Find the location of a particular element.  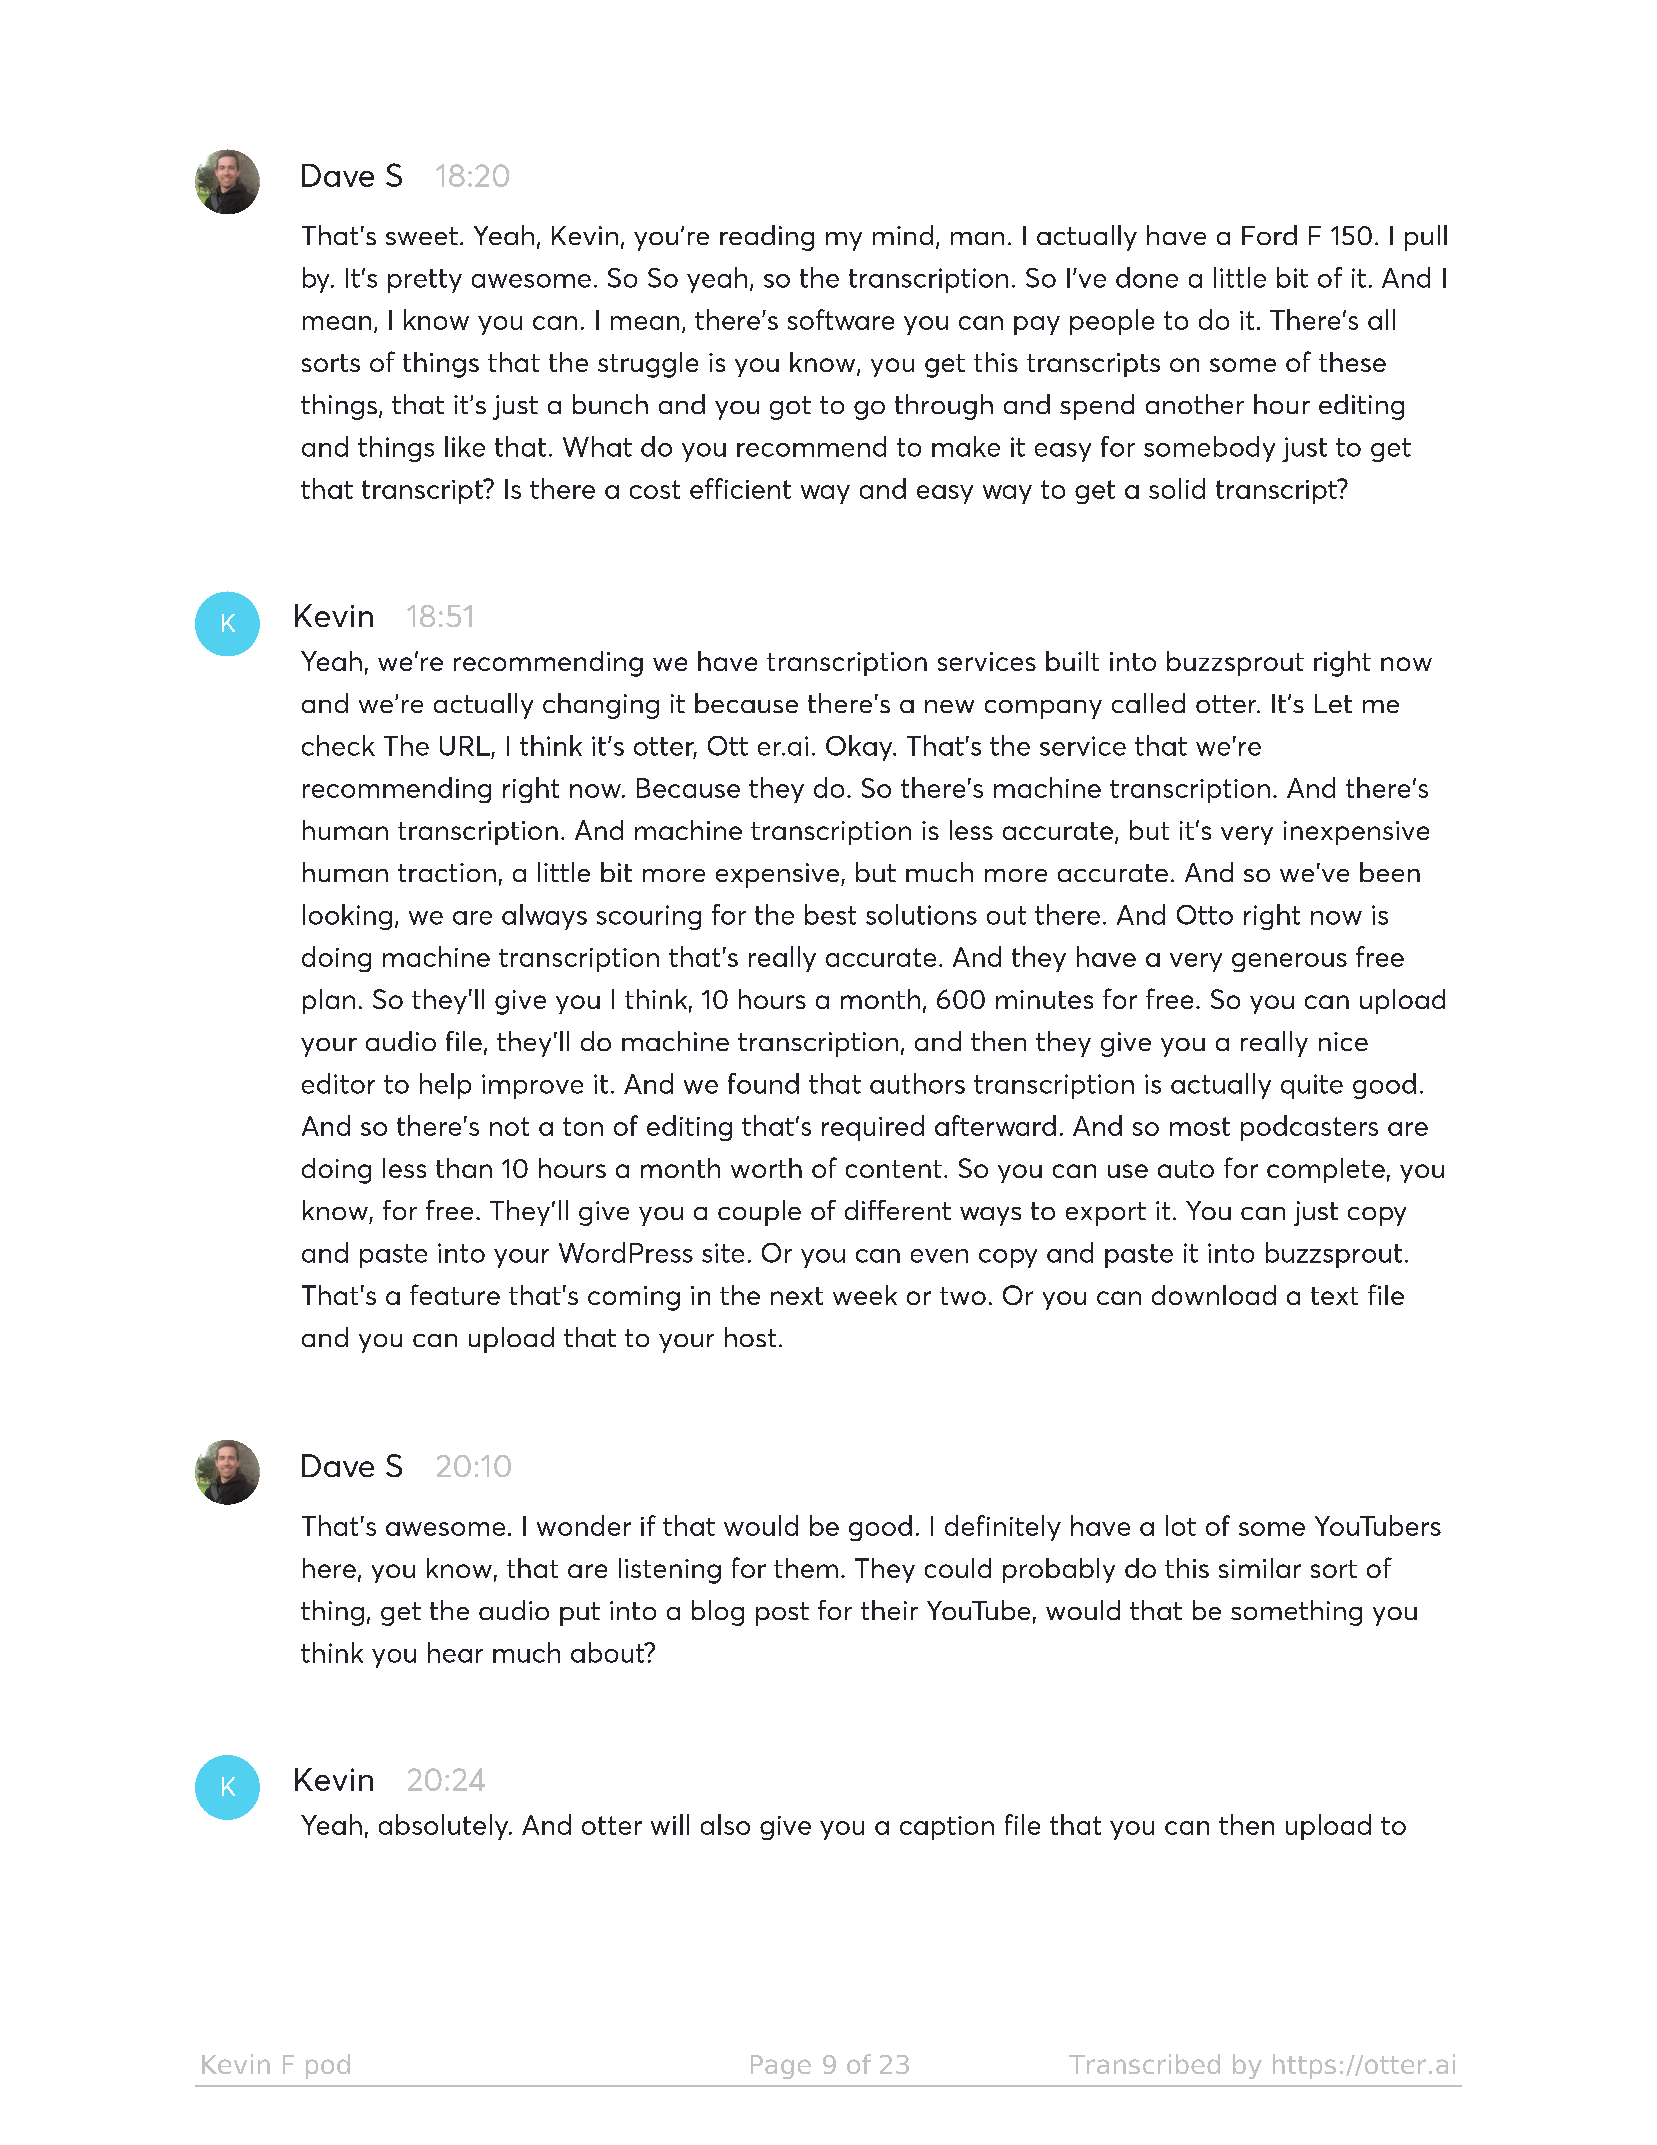

software is located at coordinates (841, 319).
